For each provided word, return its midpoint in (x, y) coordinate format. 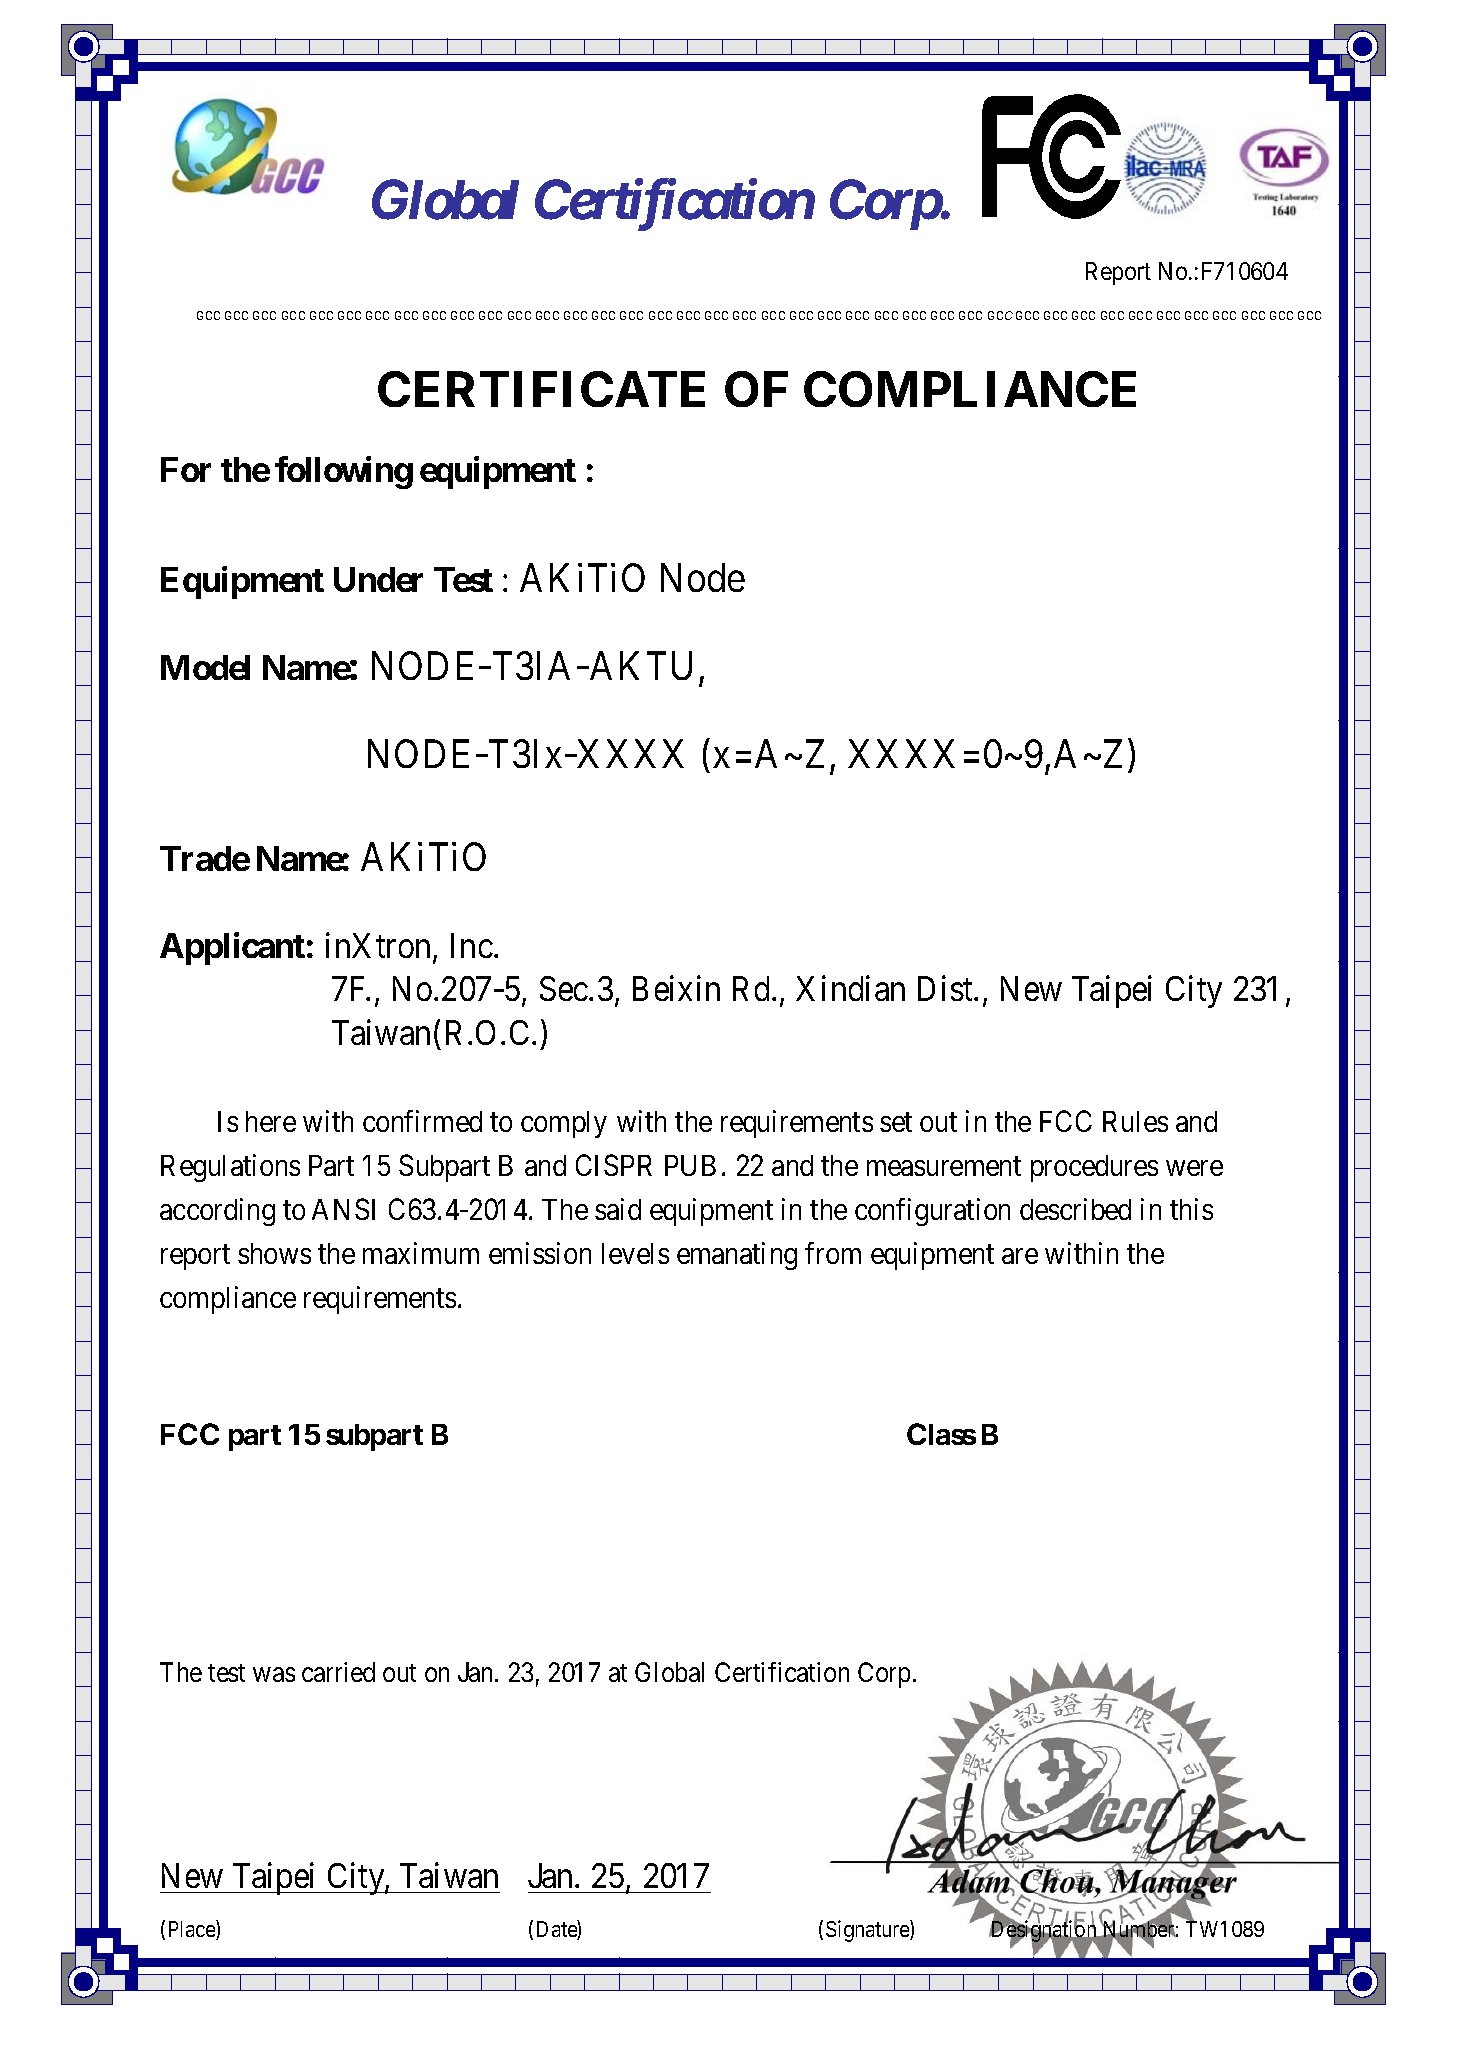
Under (378, 579)
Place (193, 1930)
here (271, 1121)
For (186, 469)
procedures (1094, 1168)
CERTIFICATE (541, 389)
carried (338, 1672)
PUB (690, 1165)
